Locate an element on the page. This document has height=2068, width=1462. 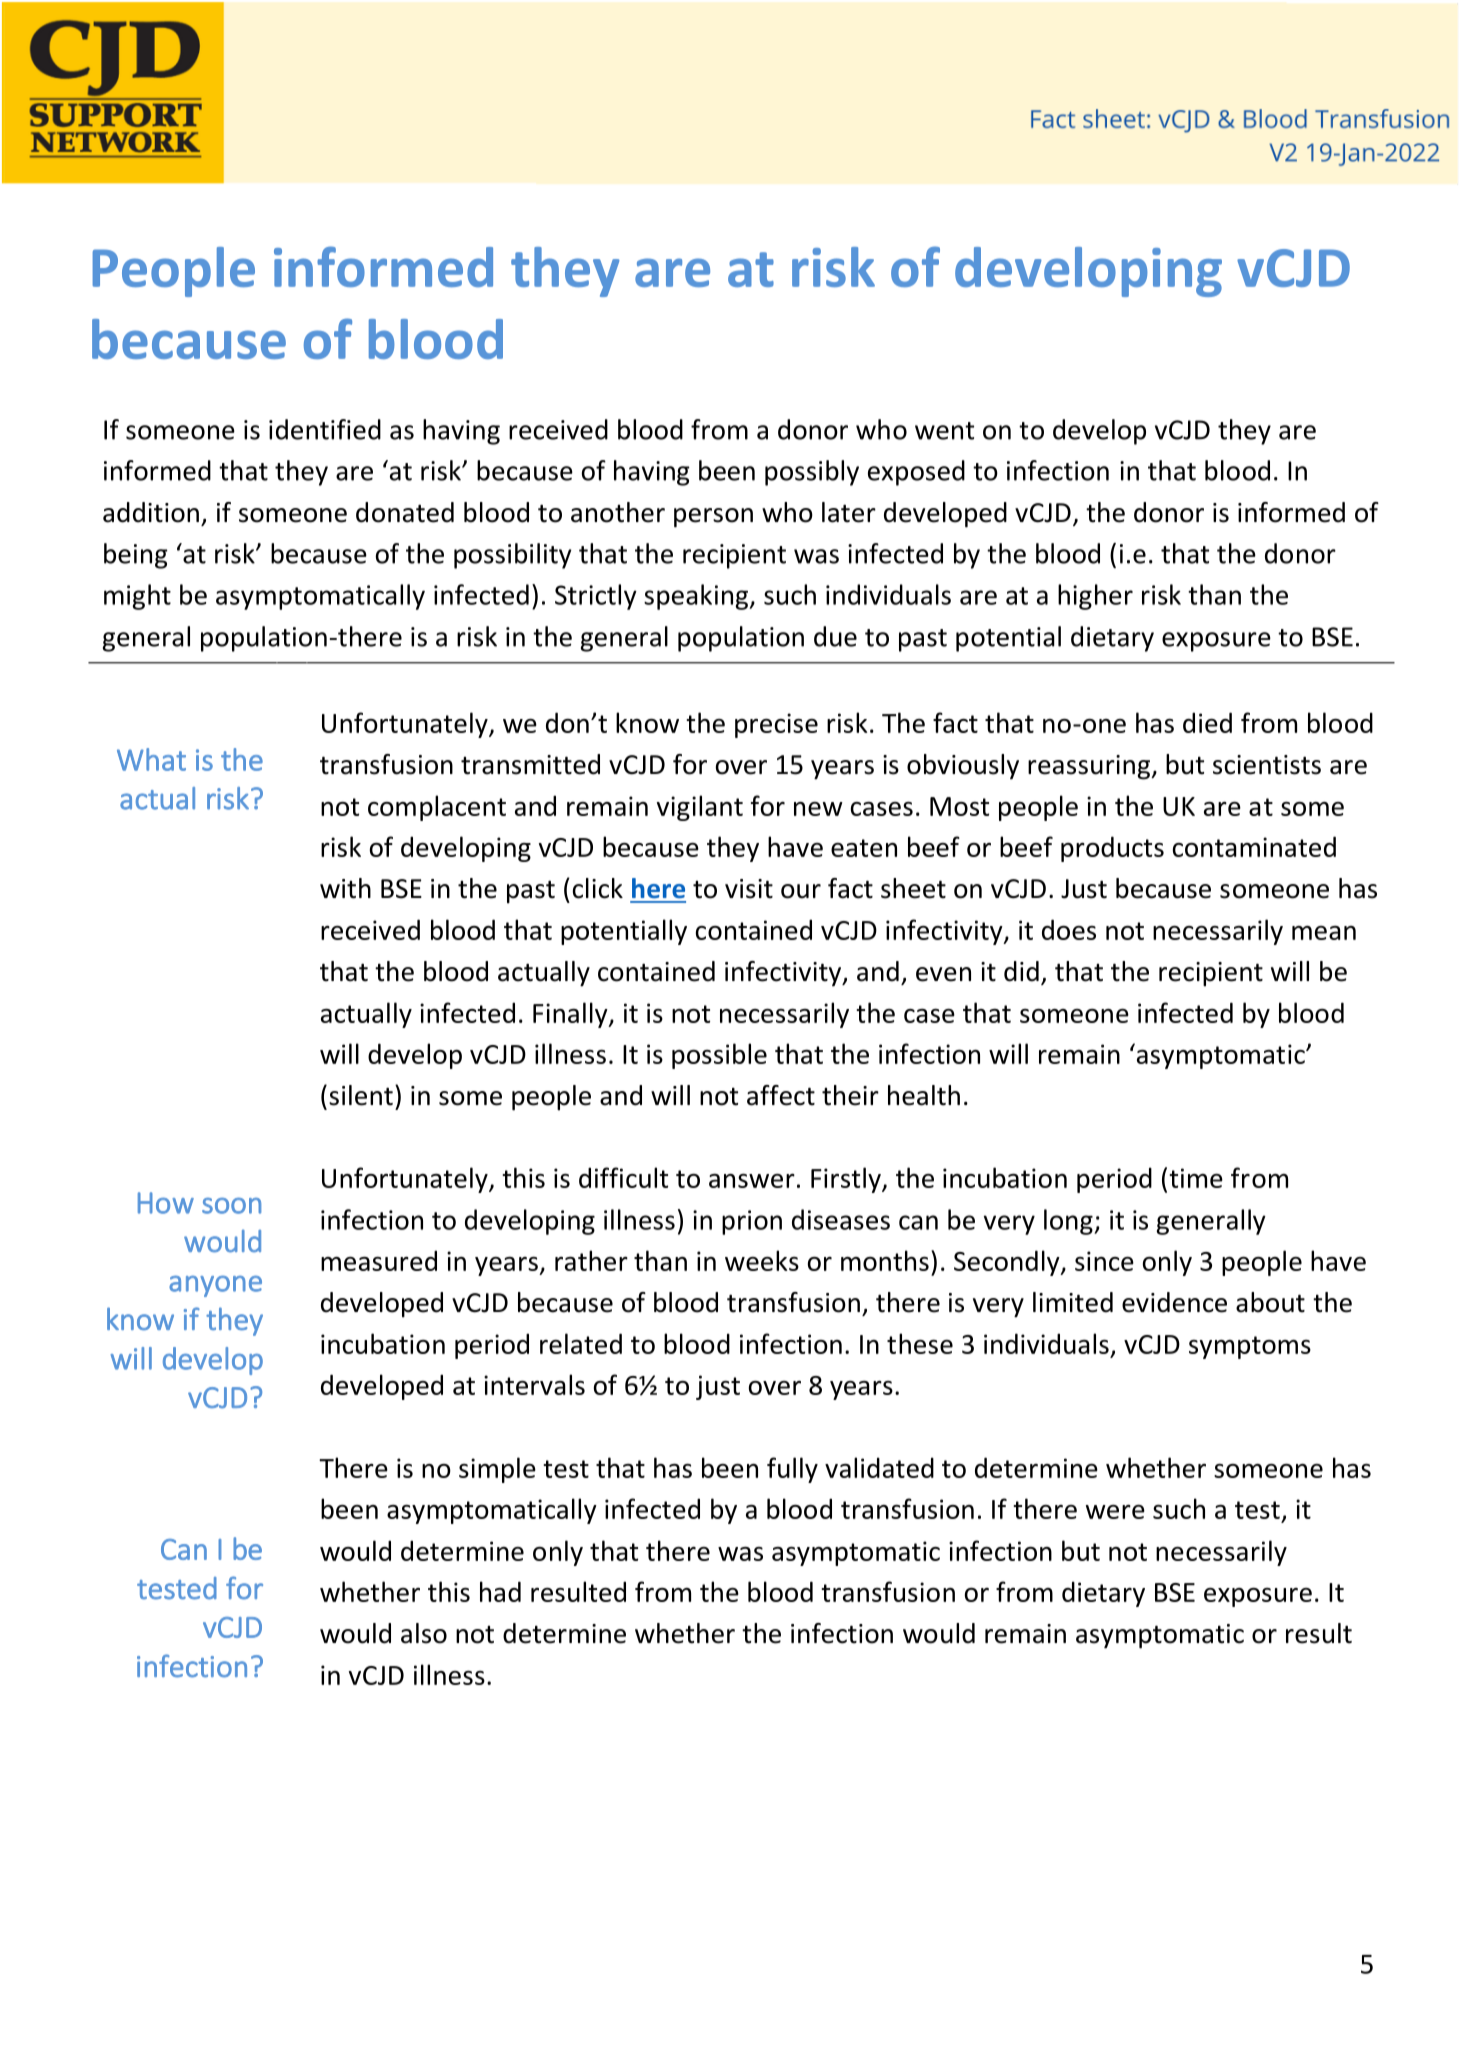
identified is located at coordinates (325, 429).
